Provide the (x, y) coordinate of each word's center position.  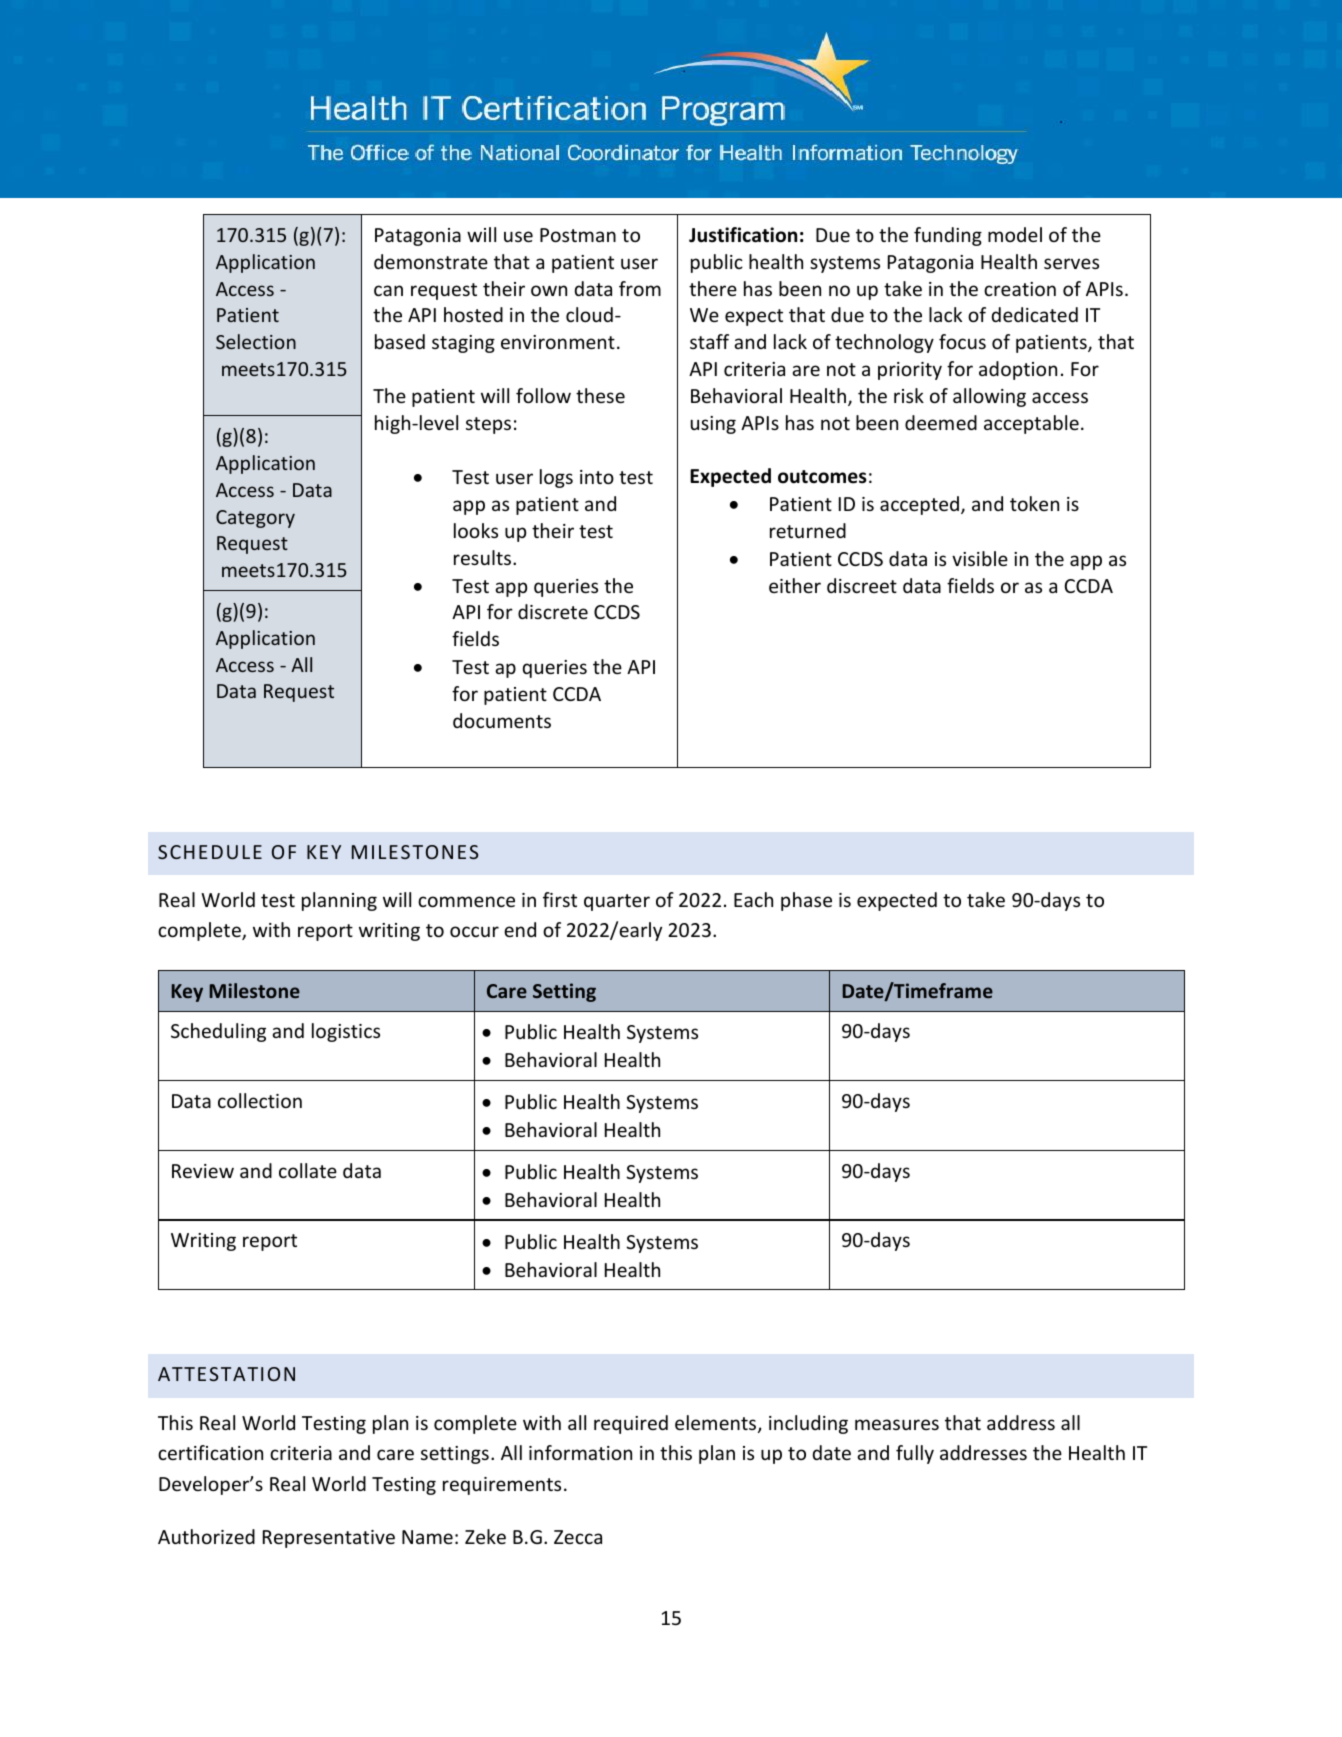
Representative (329, 1539)
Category (255, 519)
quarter (617, 902)
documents (502, 720)
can (388, 290)
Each (753, 899)
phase (806, 901)
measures (897, 1424)
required (631, 1424)
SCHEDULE (210, 852)
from (640, 288)
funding (948, 236)
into (597, 477)
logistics (346, 1032)
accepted (921, 505)
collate (308, 1170)
